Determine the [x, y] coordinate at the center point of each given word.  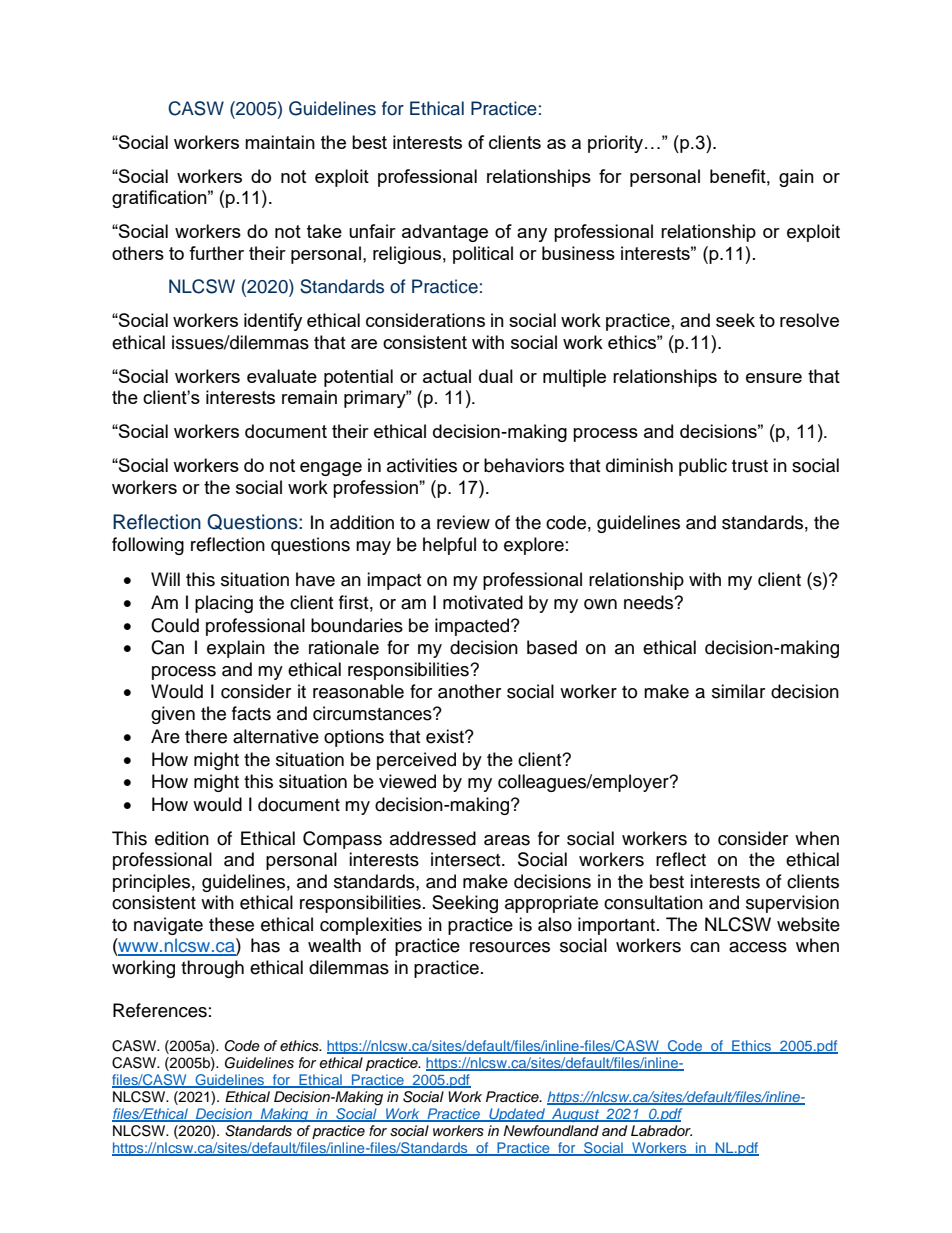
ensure [774, 378]
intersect [467, 859]
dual [496, 376]
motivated [483, 602]
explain [236, 649]
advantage [445, 233]
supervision [792, 904]
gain [796, 178]
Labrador [661, 1130]
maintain [280, 142]
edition [182, 838]
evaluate [282, 376]
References [160, 1010]
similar [738, 691]
